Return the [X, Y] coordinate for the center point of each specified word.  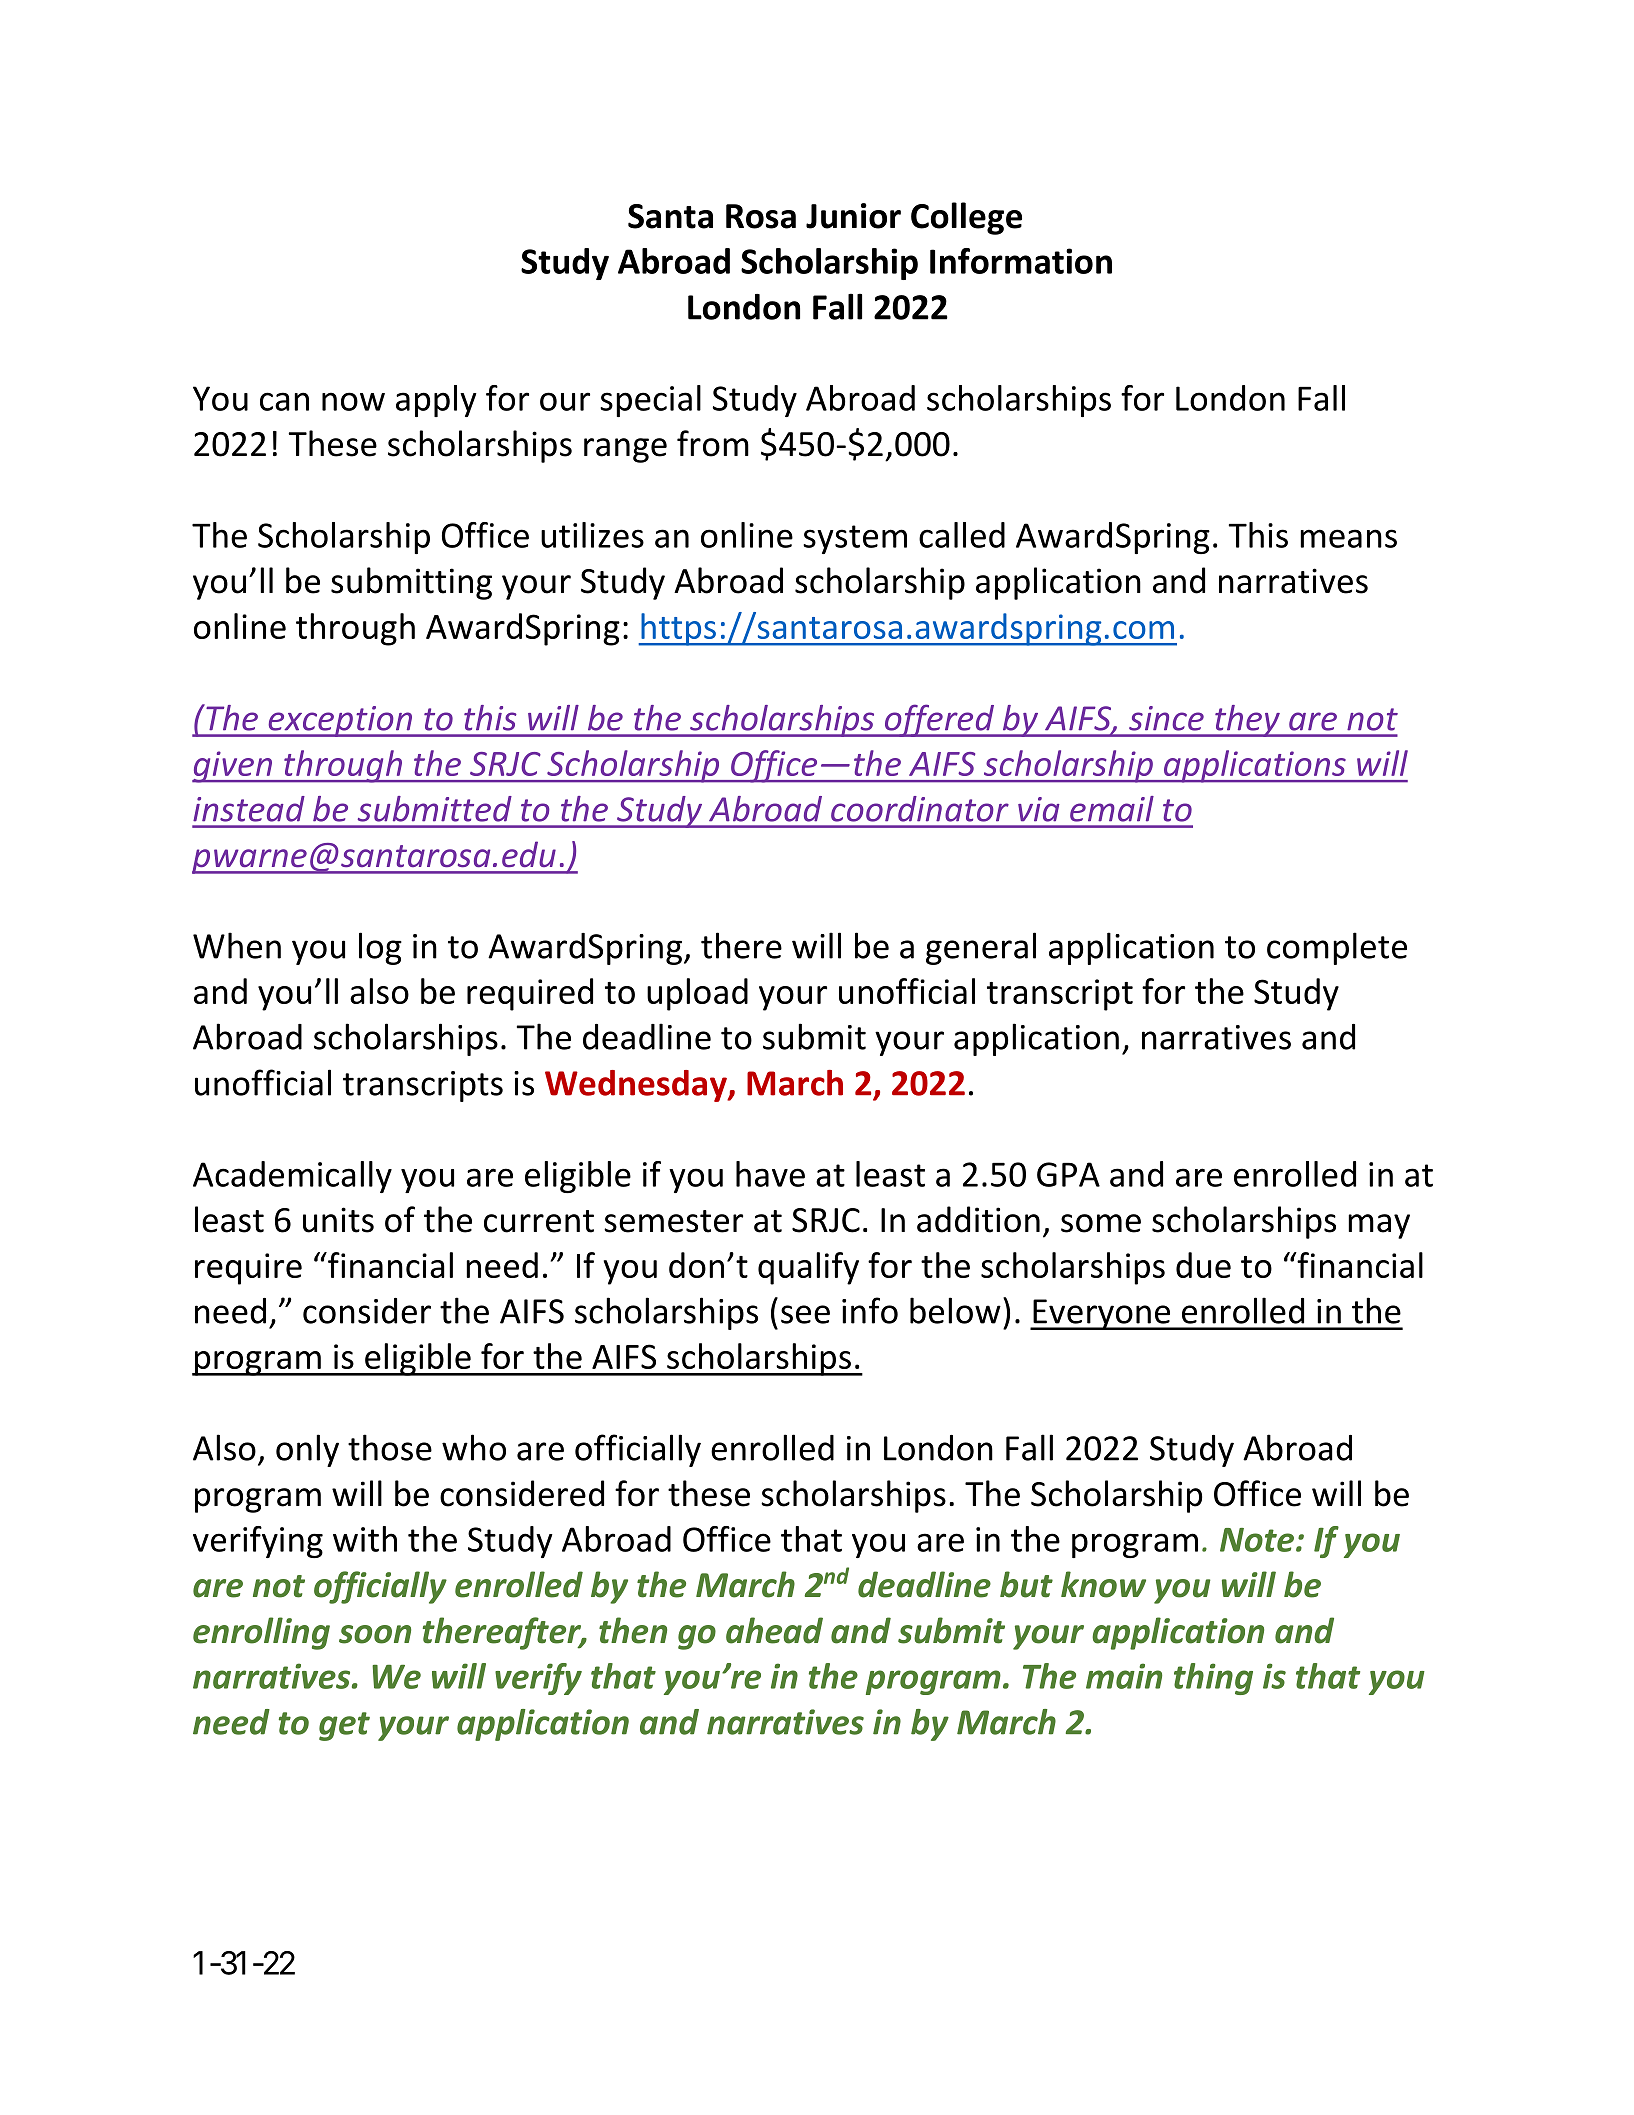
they [1247, 721]
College [966, 218]
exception [340, 721]
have [770, 1174]
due [1203, 1265]
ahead [774, 1630]
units [338, 1220]
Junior [853, 216]
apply [436, 401]
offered [939, 720]
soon [375, 1634]
